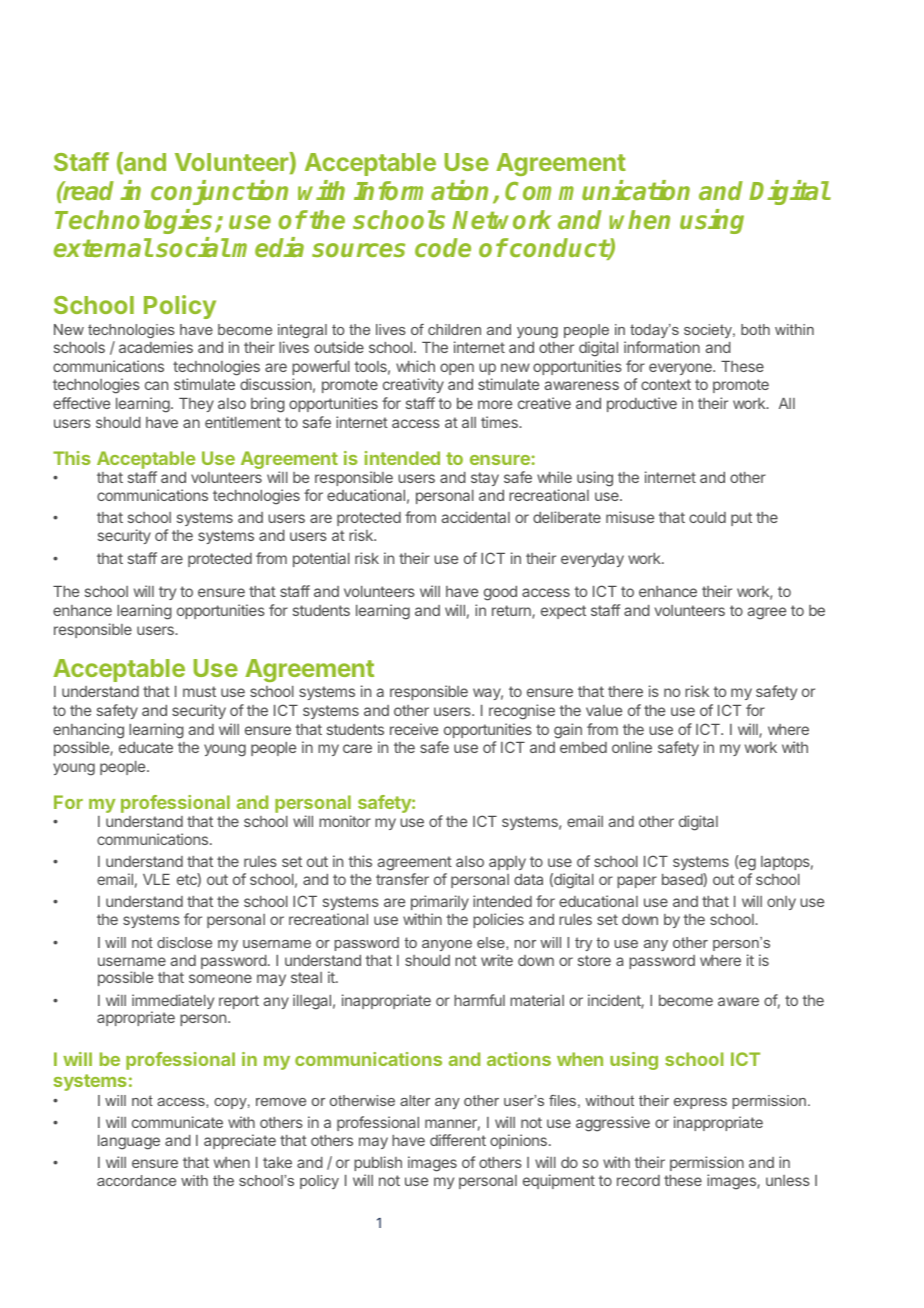 This screenshot has height=1308, width=924. What do you see at coordinates (458, 1140) in the screenshot?
I see `different` at bounding box center [458, 1140].
